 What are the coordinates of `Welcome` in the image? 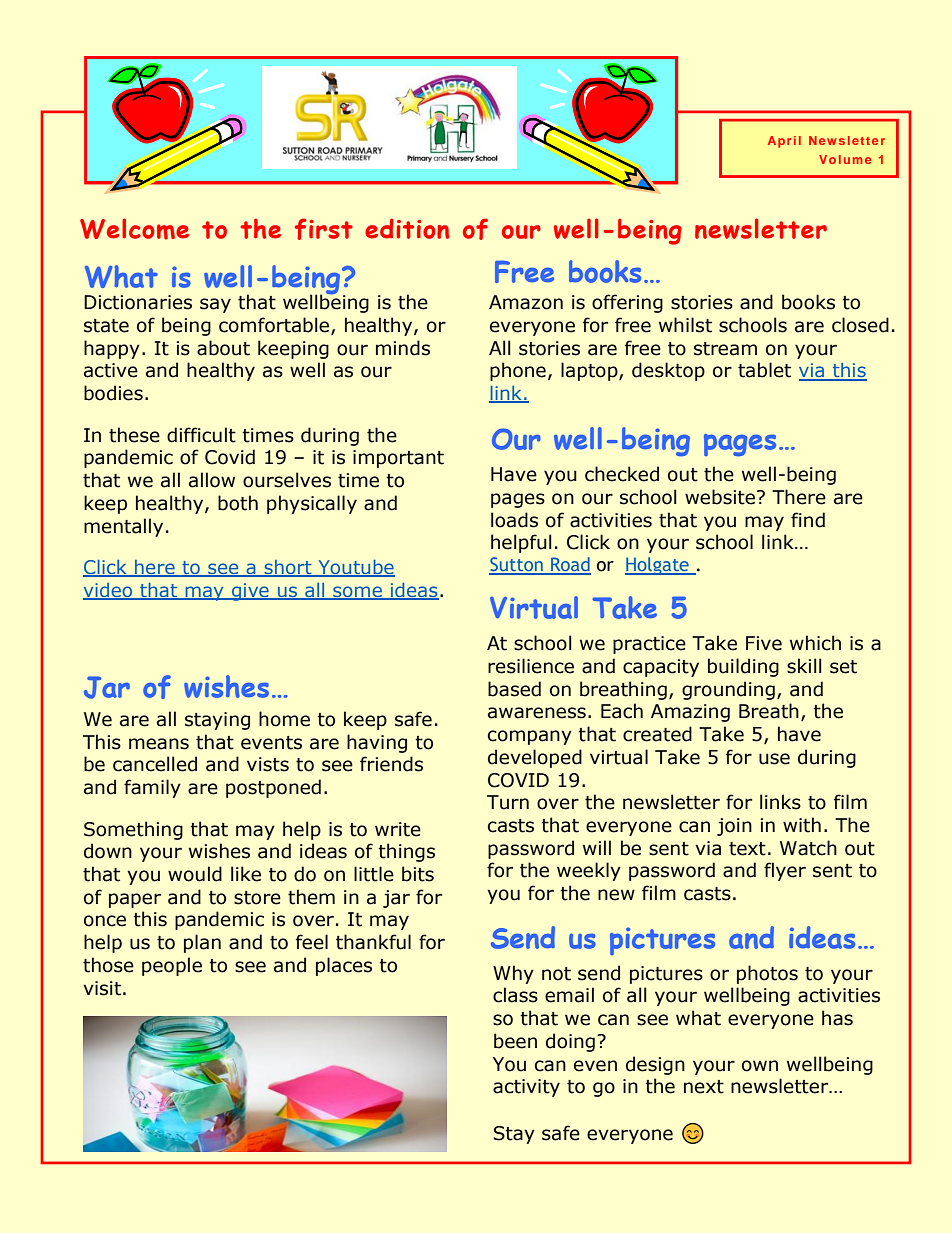 It's located at (134, 229).
